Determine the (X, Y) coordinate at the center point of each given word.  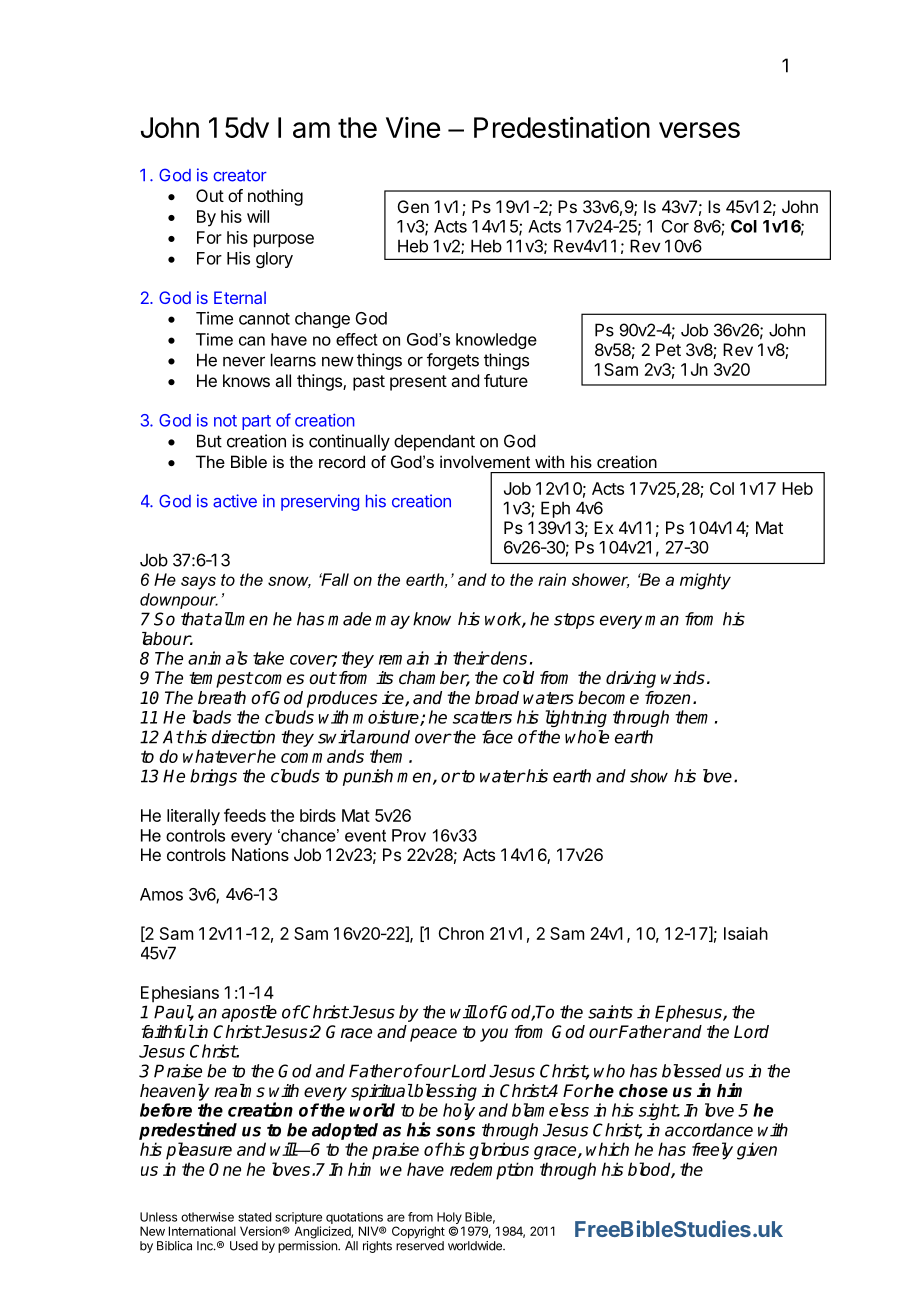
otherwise (207, 1217)
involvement (485, 461)
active (235, 501)
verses (699, 130)
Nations (260, 854)
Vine (413, 127)
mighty (705, 581)
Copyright (418, 1232)
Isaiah (746, 933)
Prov (409, 835)
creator (240, 176)
